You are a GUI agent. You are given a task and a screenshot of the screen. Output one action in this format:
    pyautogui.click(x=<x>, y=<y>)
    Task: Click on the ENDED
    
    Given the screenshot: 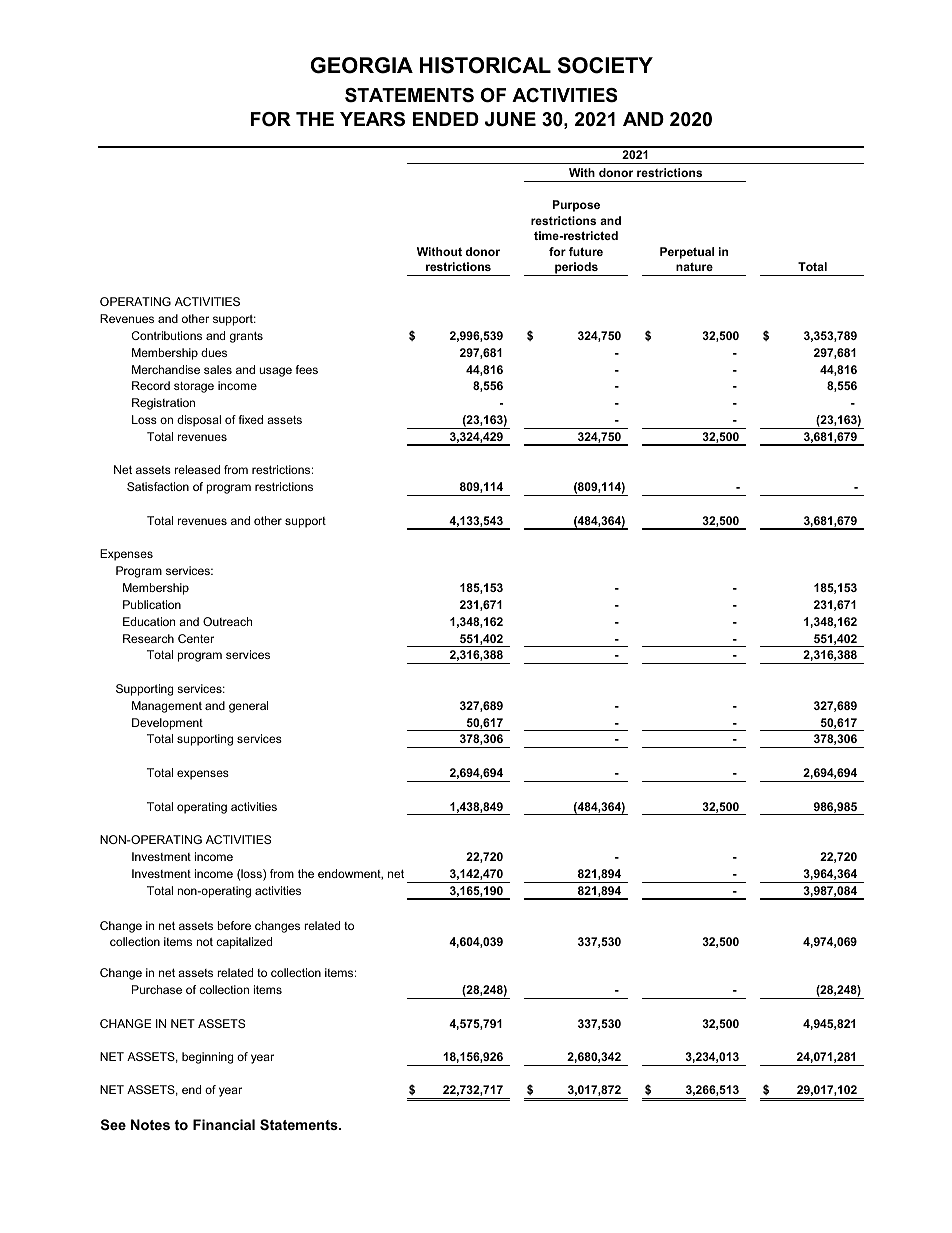 What is the action you would take?
    pyautogui.click(x=446, y=119)
